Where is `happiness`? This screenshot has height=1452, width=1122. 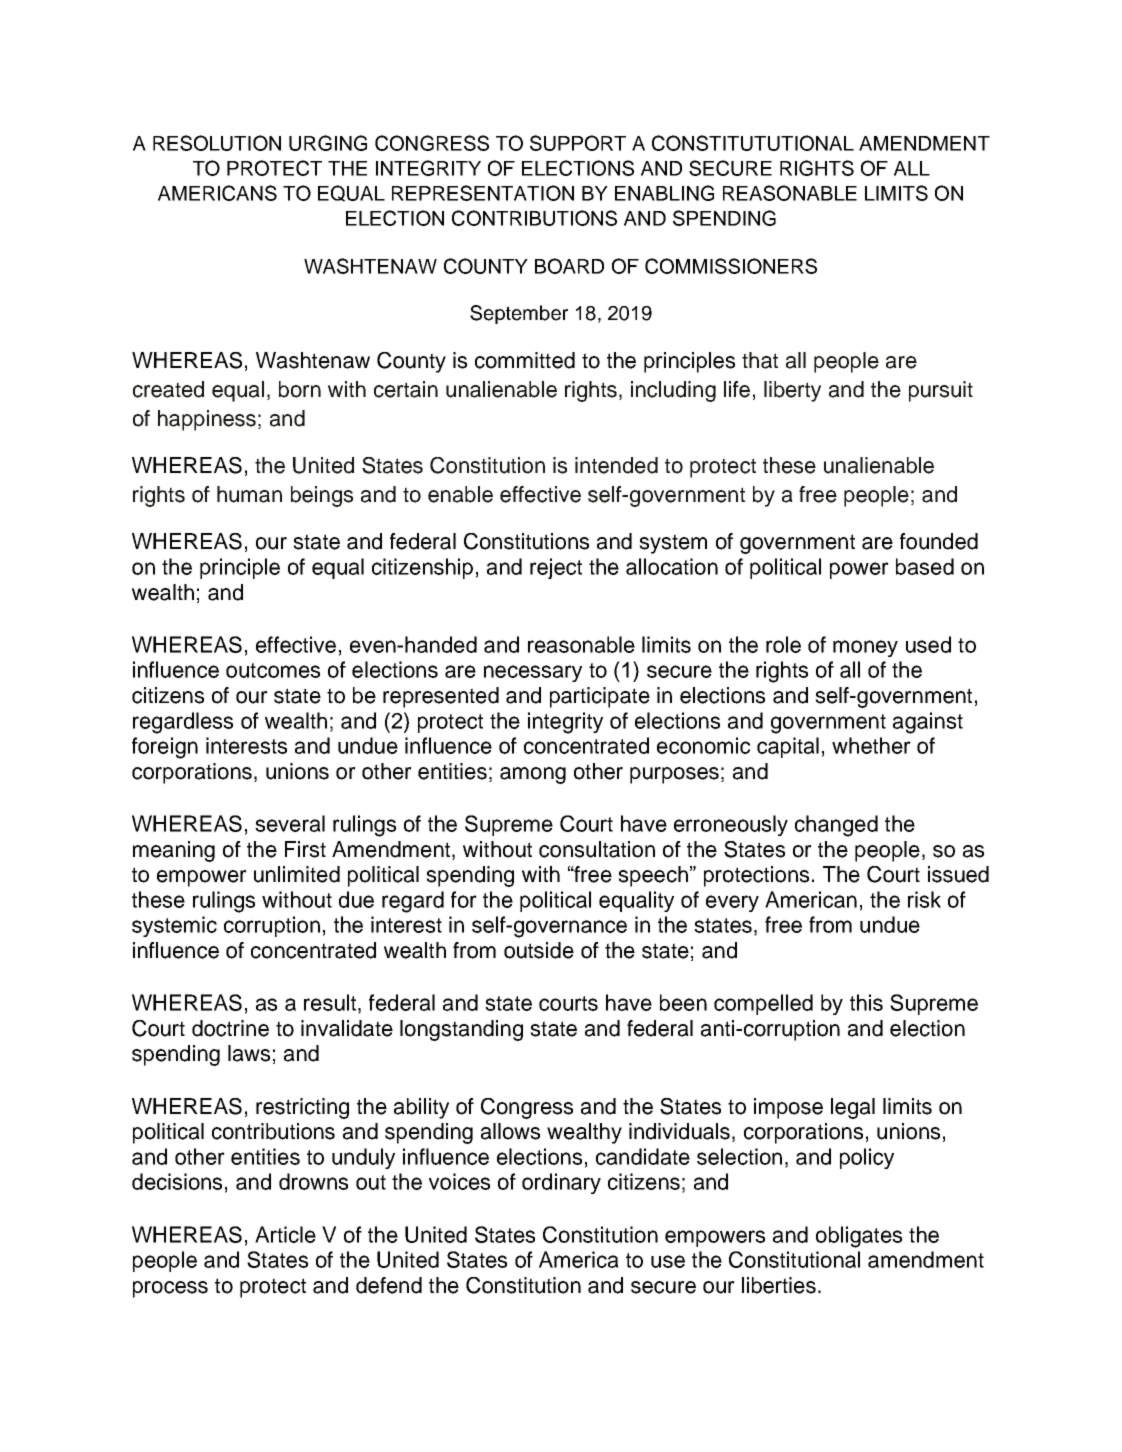
happiness is located at coordinates (207, 420).
